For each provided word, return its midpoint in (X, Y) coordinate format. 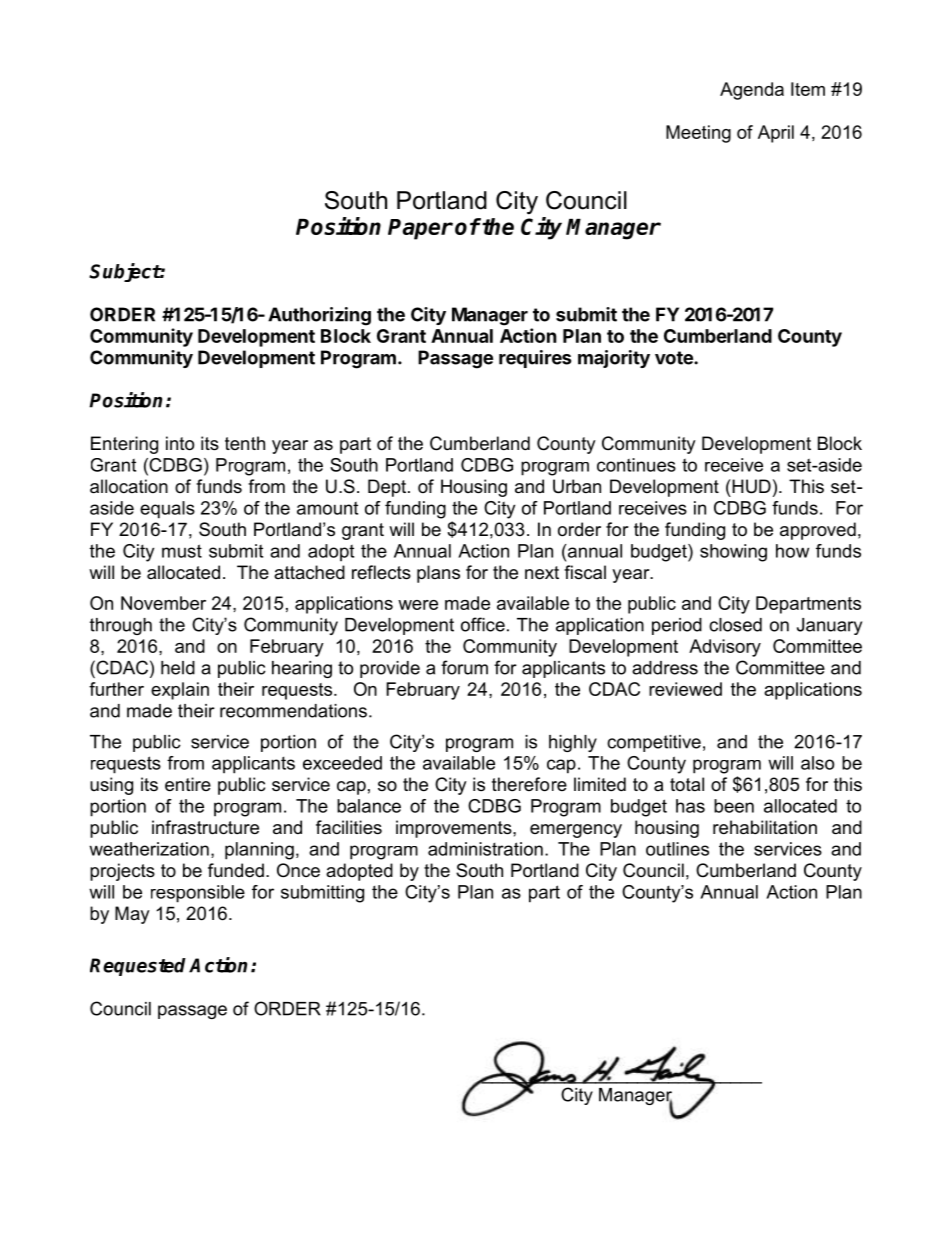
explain (180, 691)
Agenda (752, 91)
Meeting (698, 134)
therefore (529, 784)
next (542, 573)
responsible (198, 894)
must (182, 551)
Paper (420, 229)
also (817, 763)
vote (675, 358)
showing (733, 553)
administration (485, 849)
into (180, 443)
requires (535, 359)
